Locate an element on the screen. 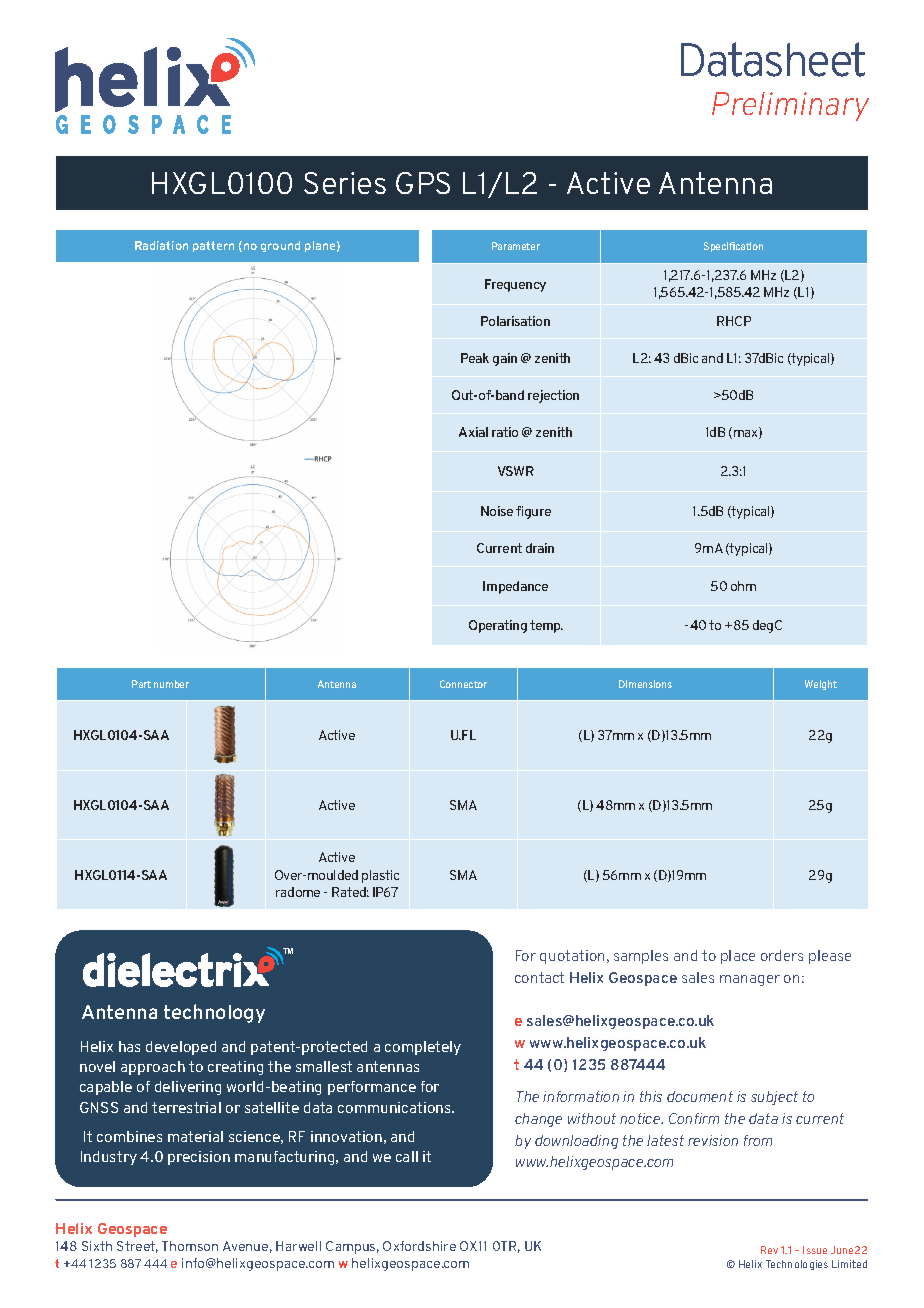  Thomson is located at coordinates (190, 1246).
